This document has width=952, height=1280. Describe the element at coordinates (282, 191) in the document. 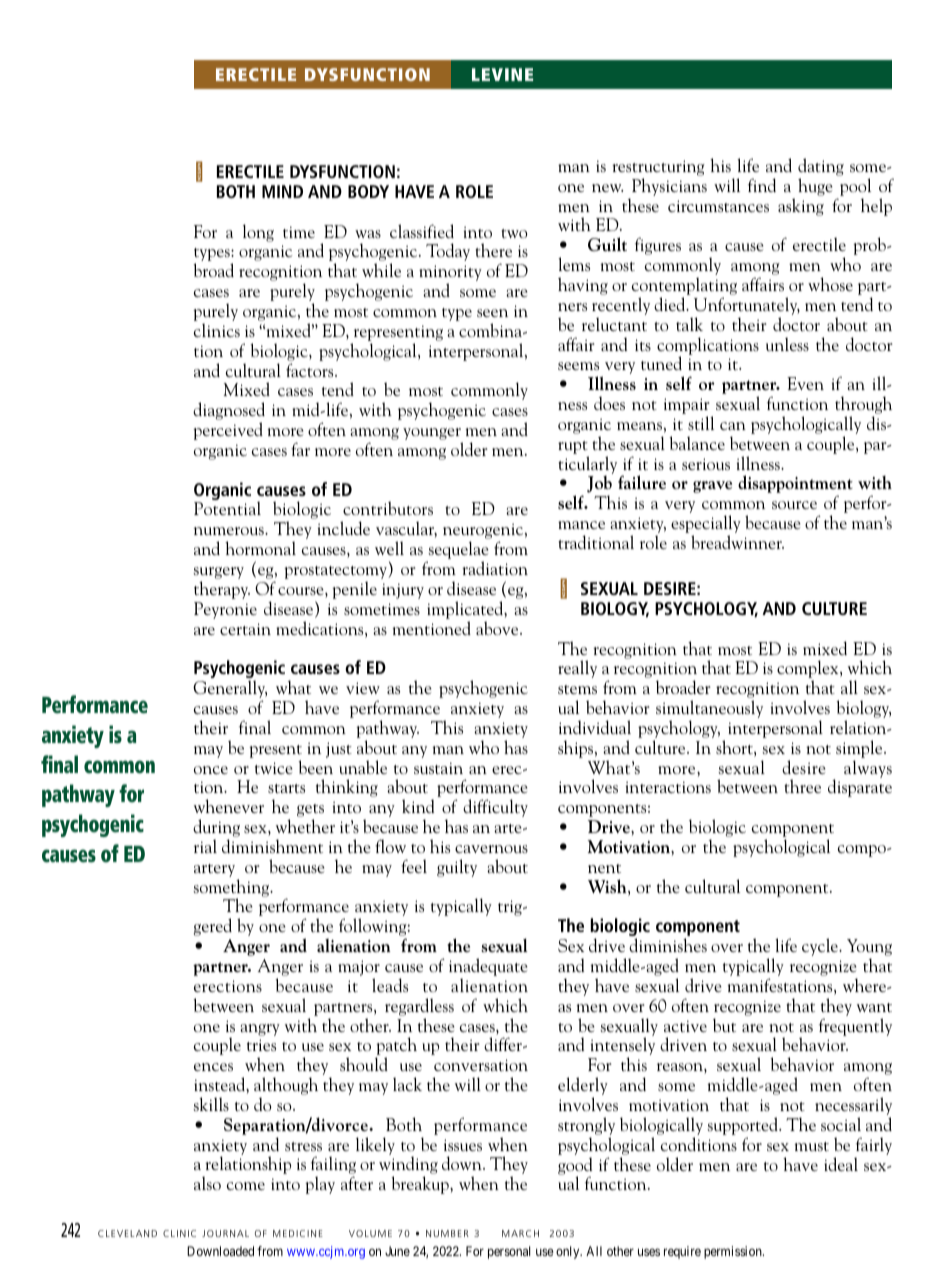

I see `MIND` at that location.
